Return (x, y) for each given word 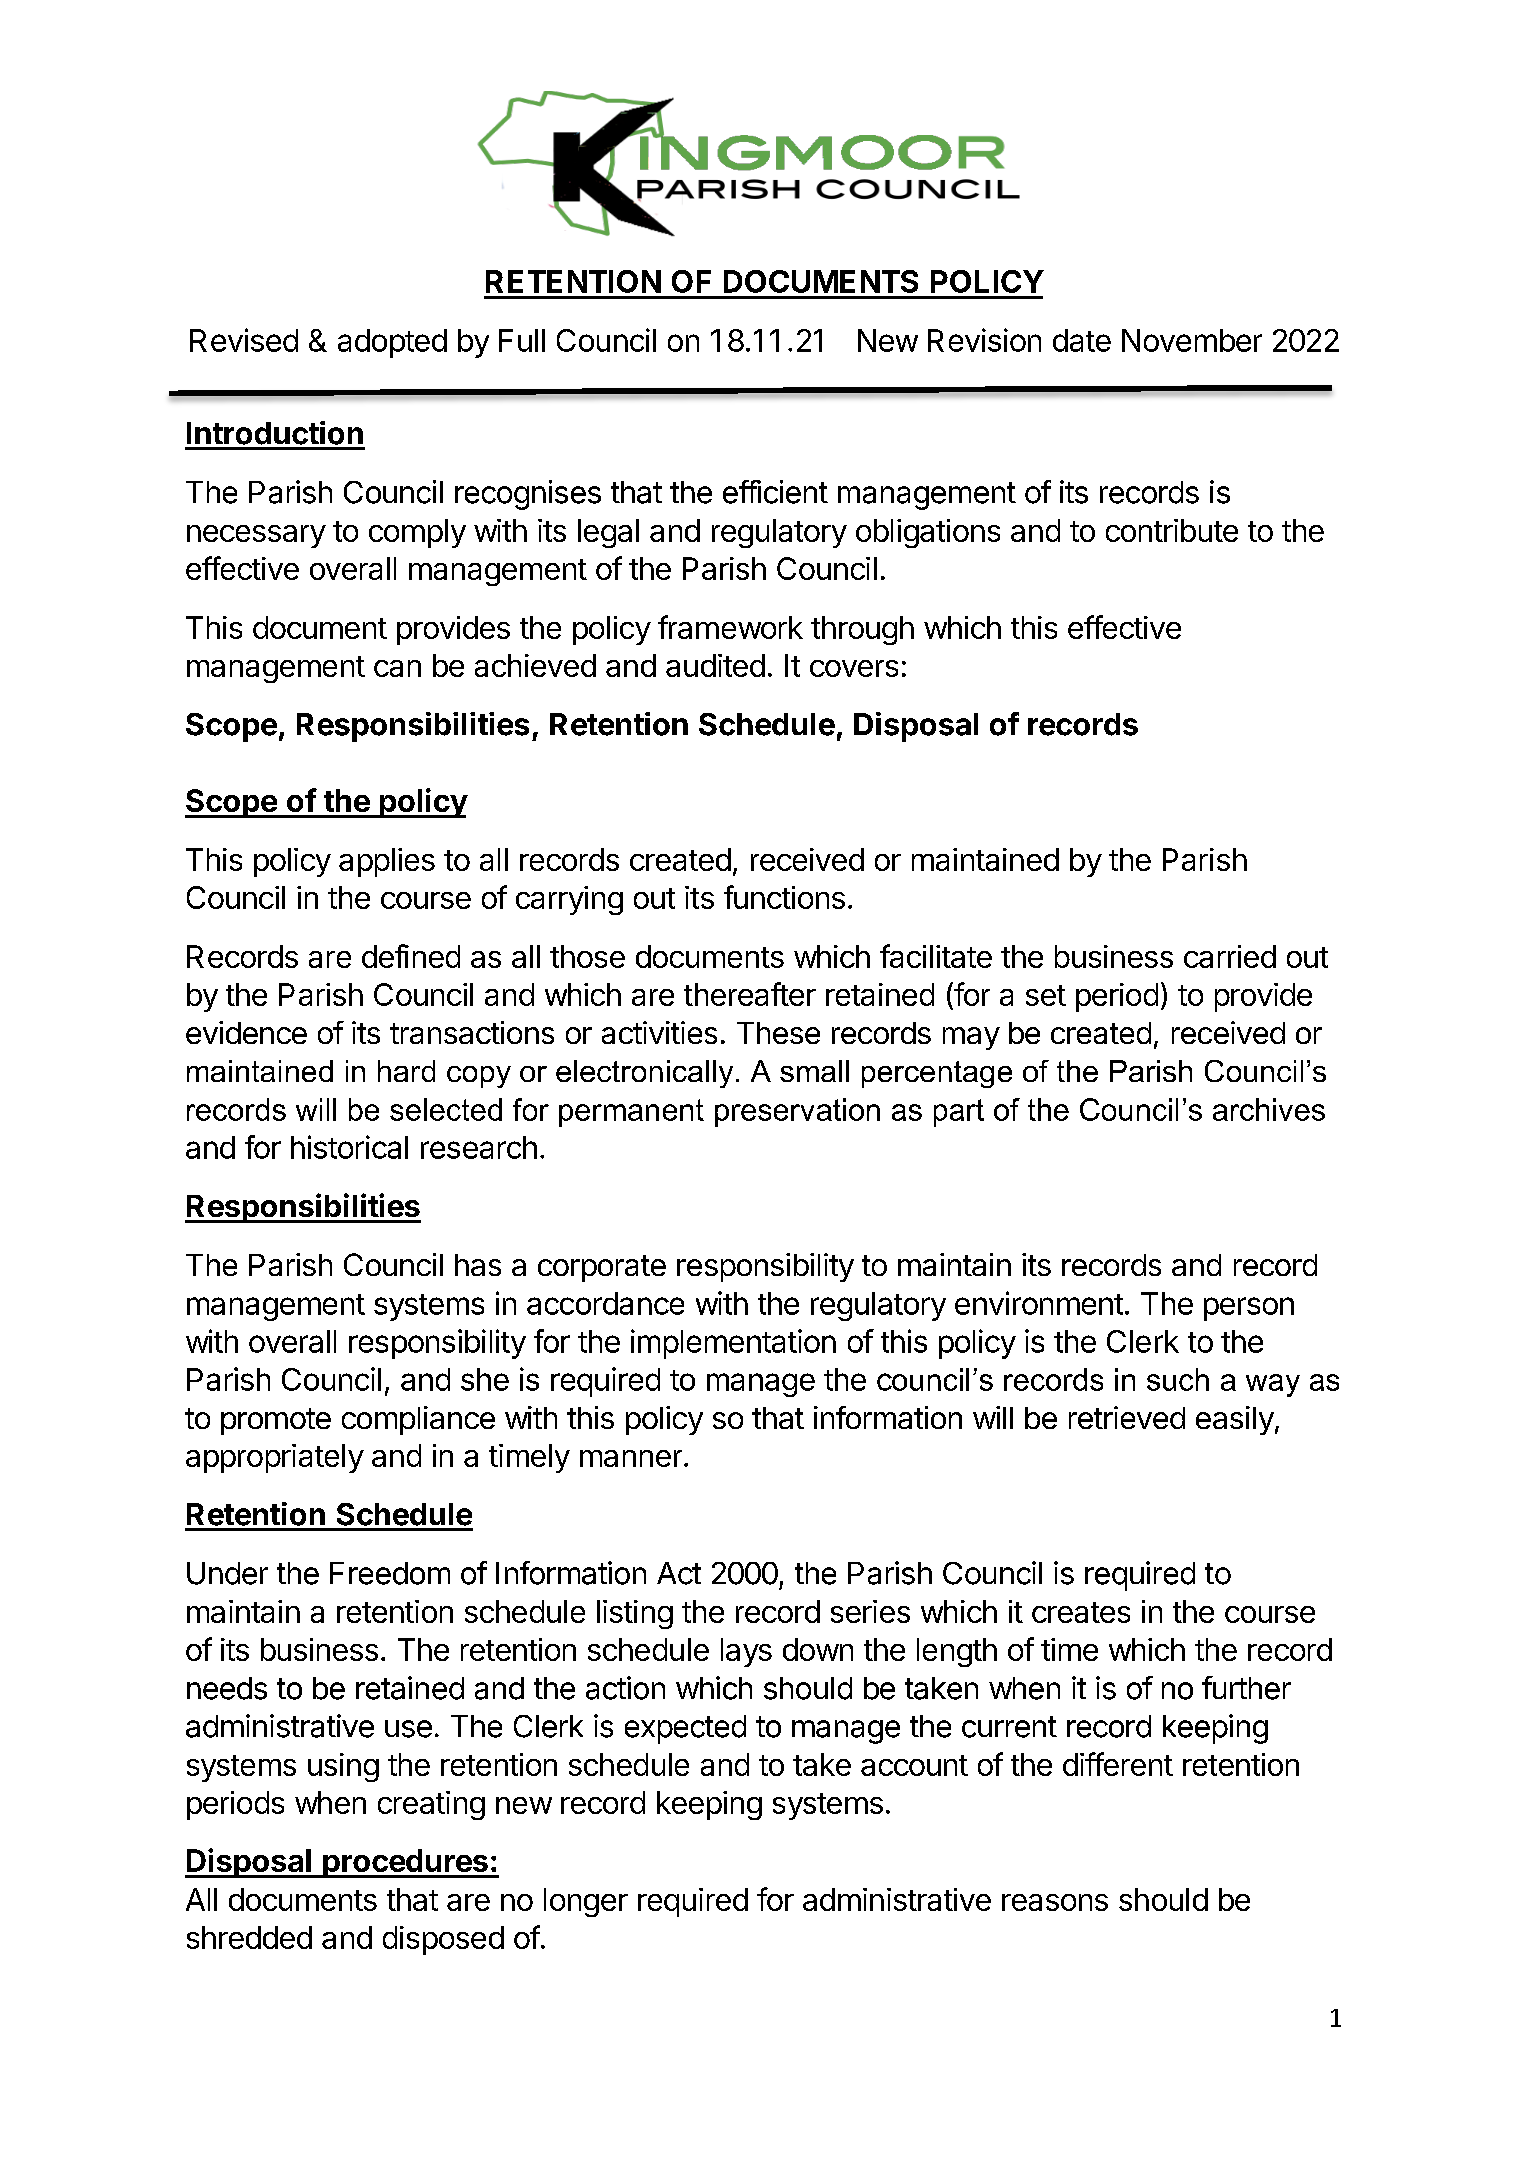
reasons (1055, 1902)
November (1192, 340)
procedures (405, 1863)
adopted (392, 343)
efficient (775, 492)
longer (586, 1902)
